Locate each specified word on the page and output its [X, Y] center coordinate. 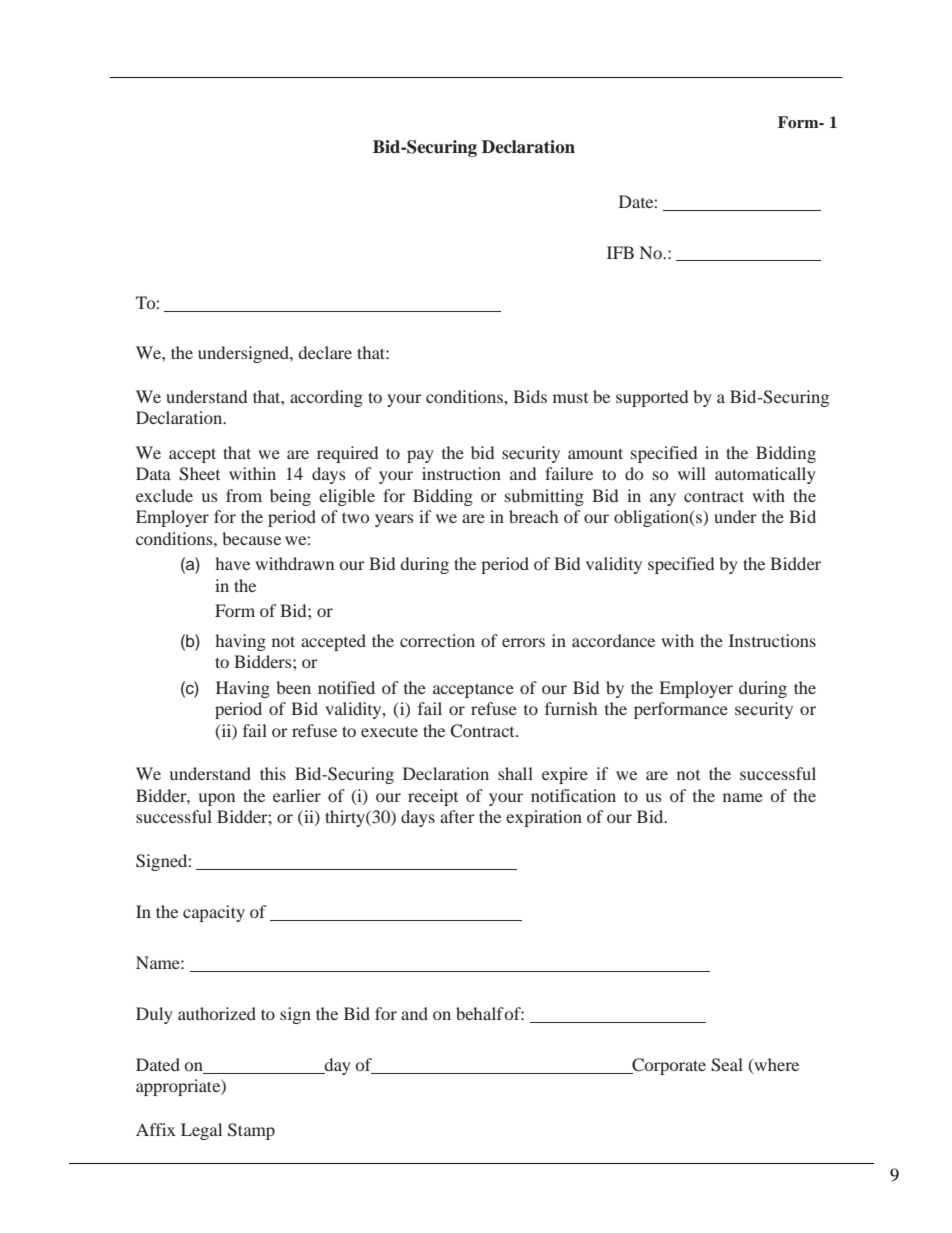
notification [573, 795]
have [232, 563]
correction [437, 640]
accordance [613, 640]
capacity [214, 913]
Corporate [668, 1066]
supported [652, 398]
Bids [530, 396]
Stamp [251, 1131]
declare [325, 352]
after [457, 816]
